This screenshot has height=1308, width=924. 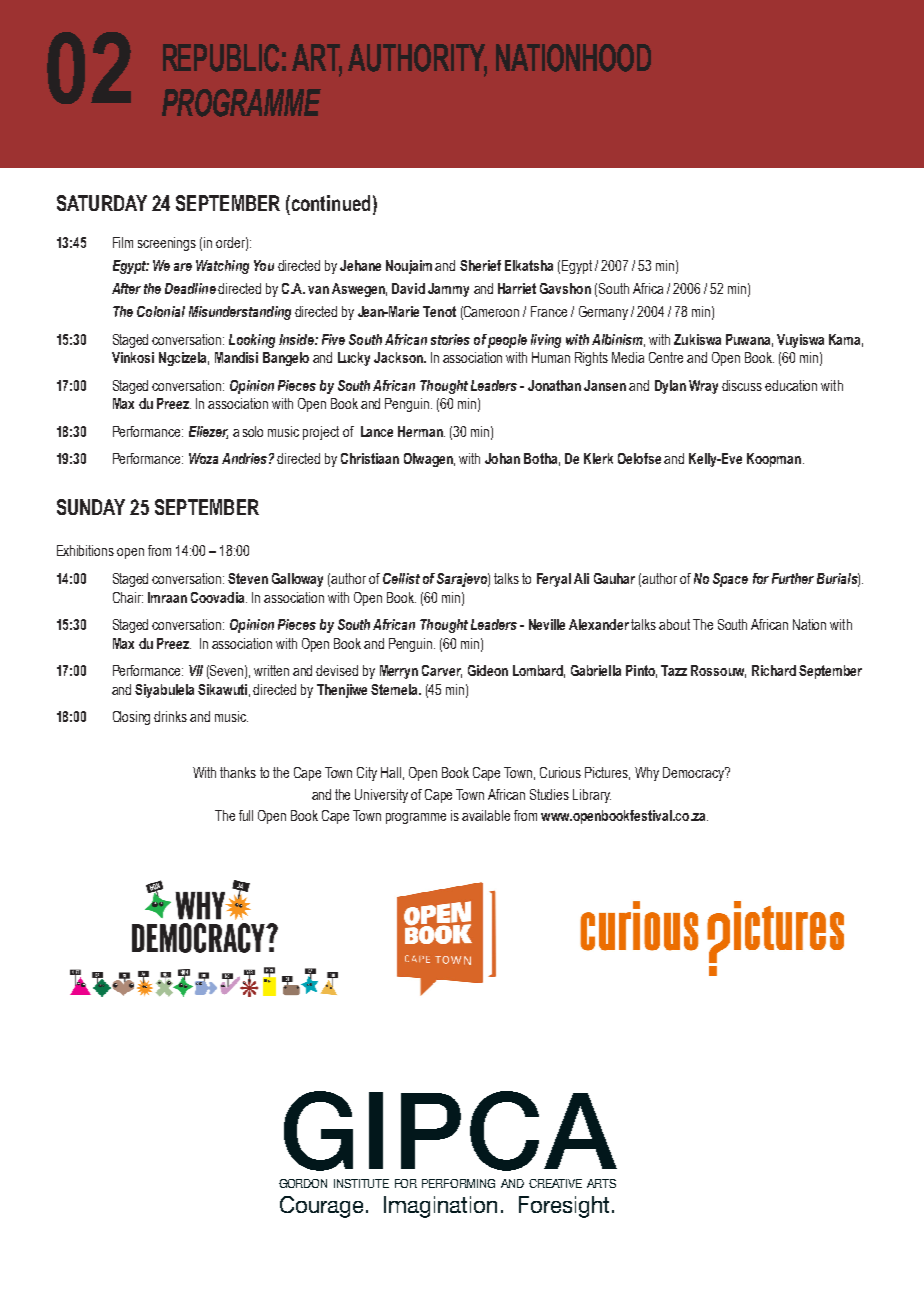 What do you see at coordinates (303, 1183) in the screenshot?
I see `GORDON` at bounding box center [303, 1183].
